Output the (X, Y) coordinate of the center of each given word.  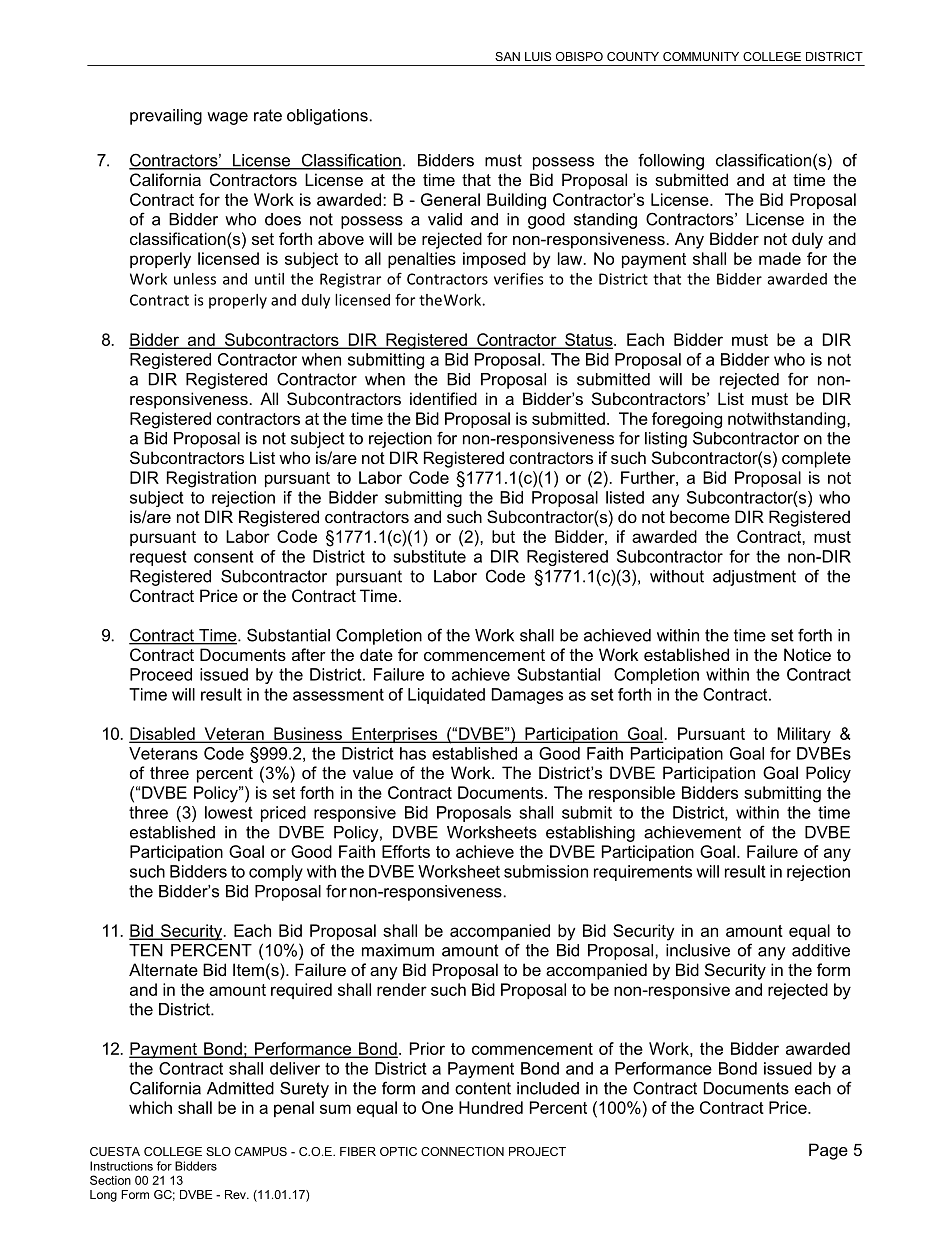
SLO (218, 1151)
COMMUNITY (701, 56)
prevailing (166, 117)
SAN (507, 56)
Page (828, 1151)
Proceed (161, 674)
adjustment (754, 578)
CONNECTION (462, 1151)
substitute (429, 556)
